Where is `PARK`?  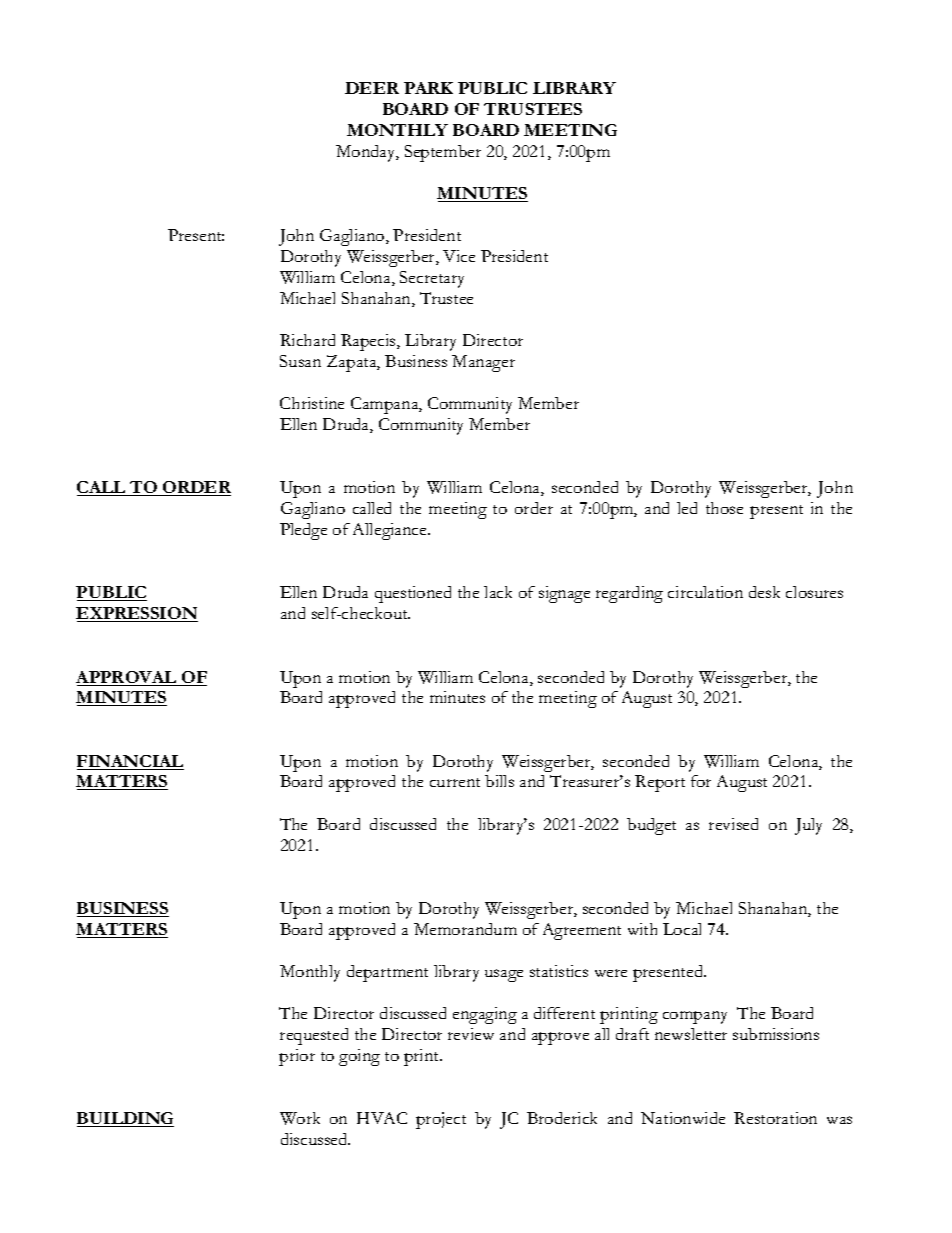
PARK is located at coordinates (428, 88).
